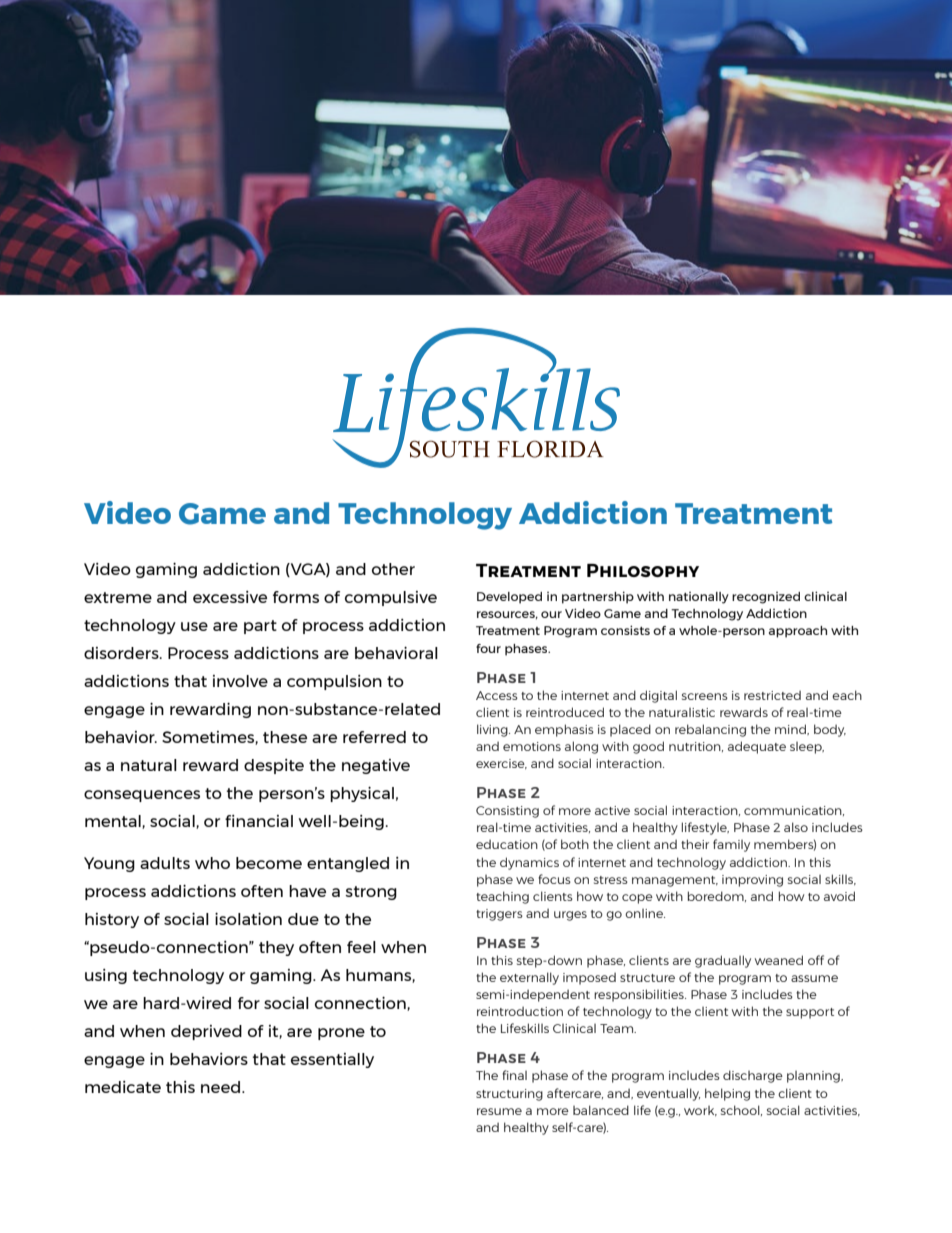  Describe the element at coordinates (766, 598) in the screenshot. I see `recognized` at that location.
